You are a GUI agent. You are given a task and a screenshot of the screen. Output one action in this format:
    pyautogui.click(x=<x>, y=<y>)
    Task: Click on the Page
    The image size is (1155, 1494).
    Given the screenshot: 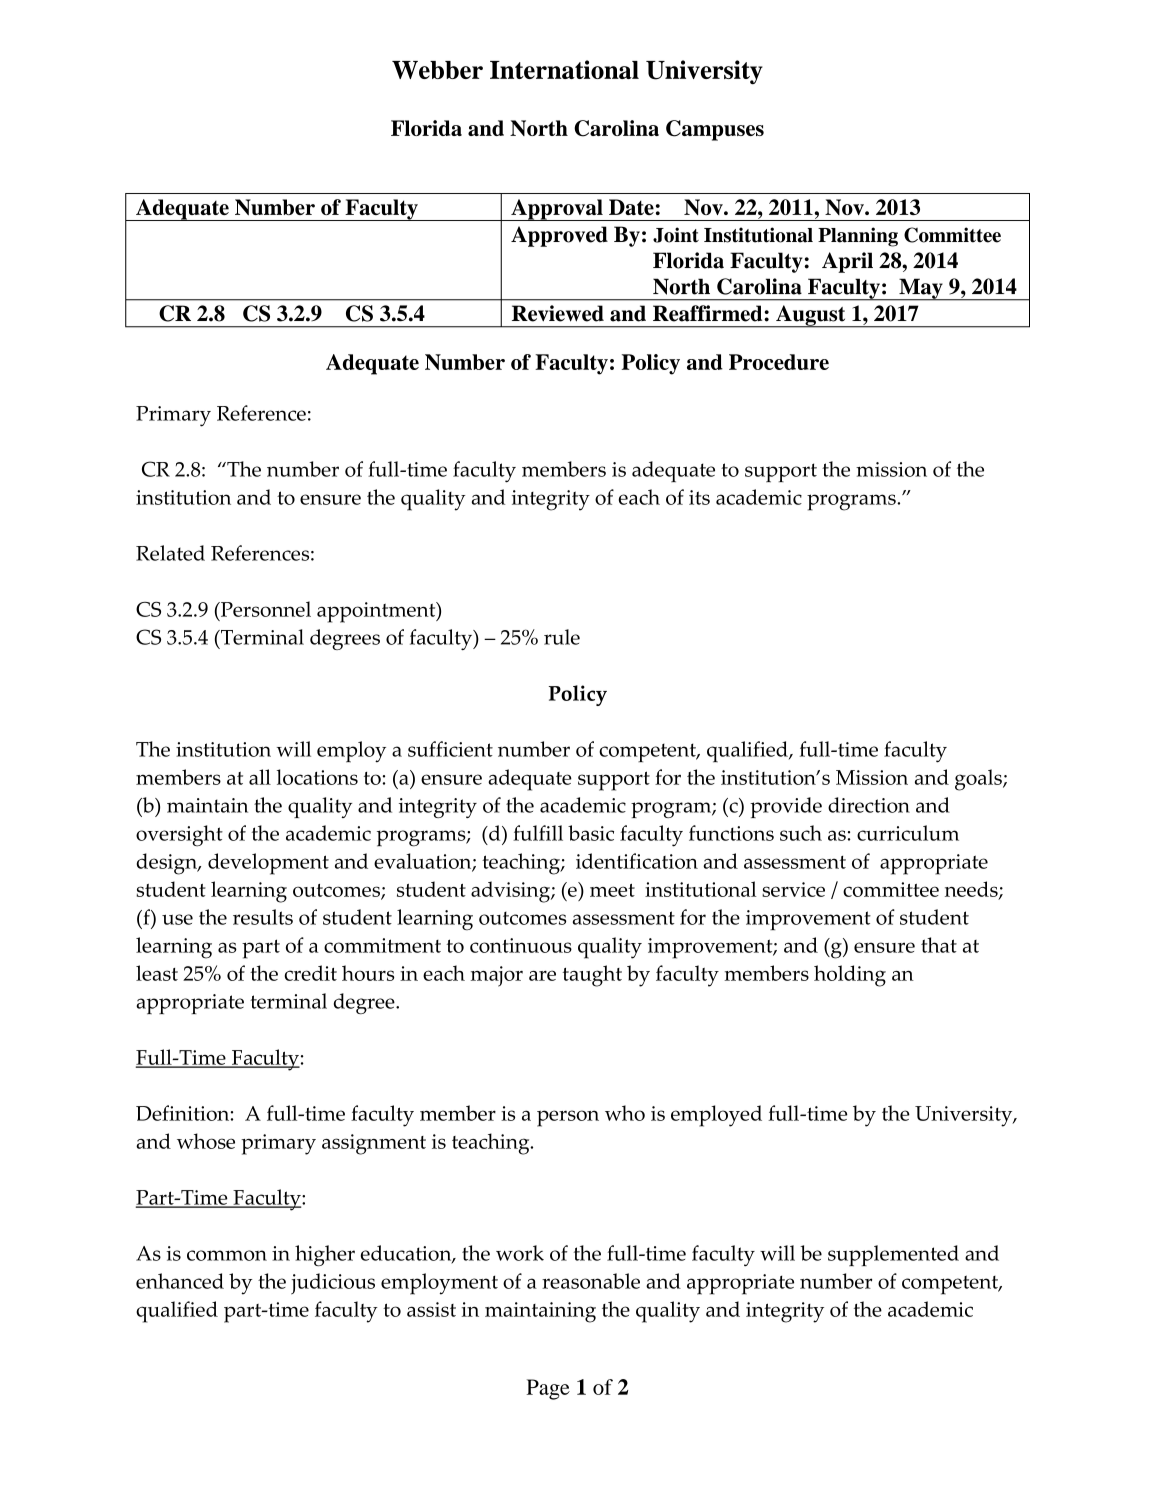 What is the action you would take?
    pyautogui.click(x=548, y=1389)
